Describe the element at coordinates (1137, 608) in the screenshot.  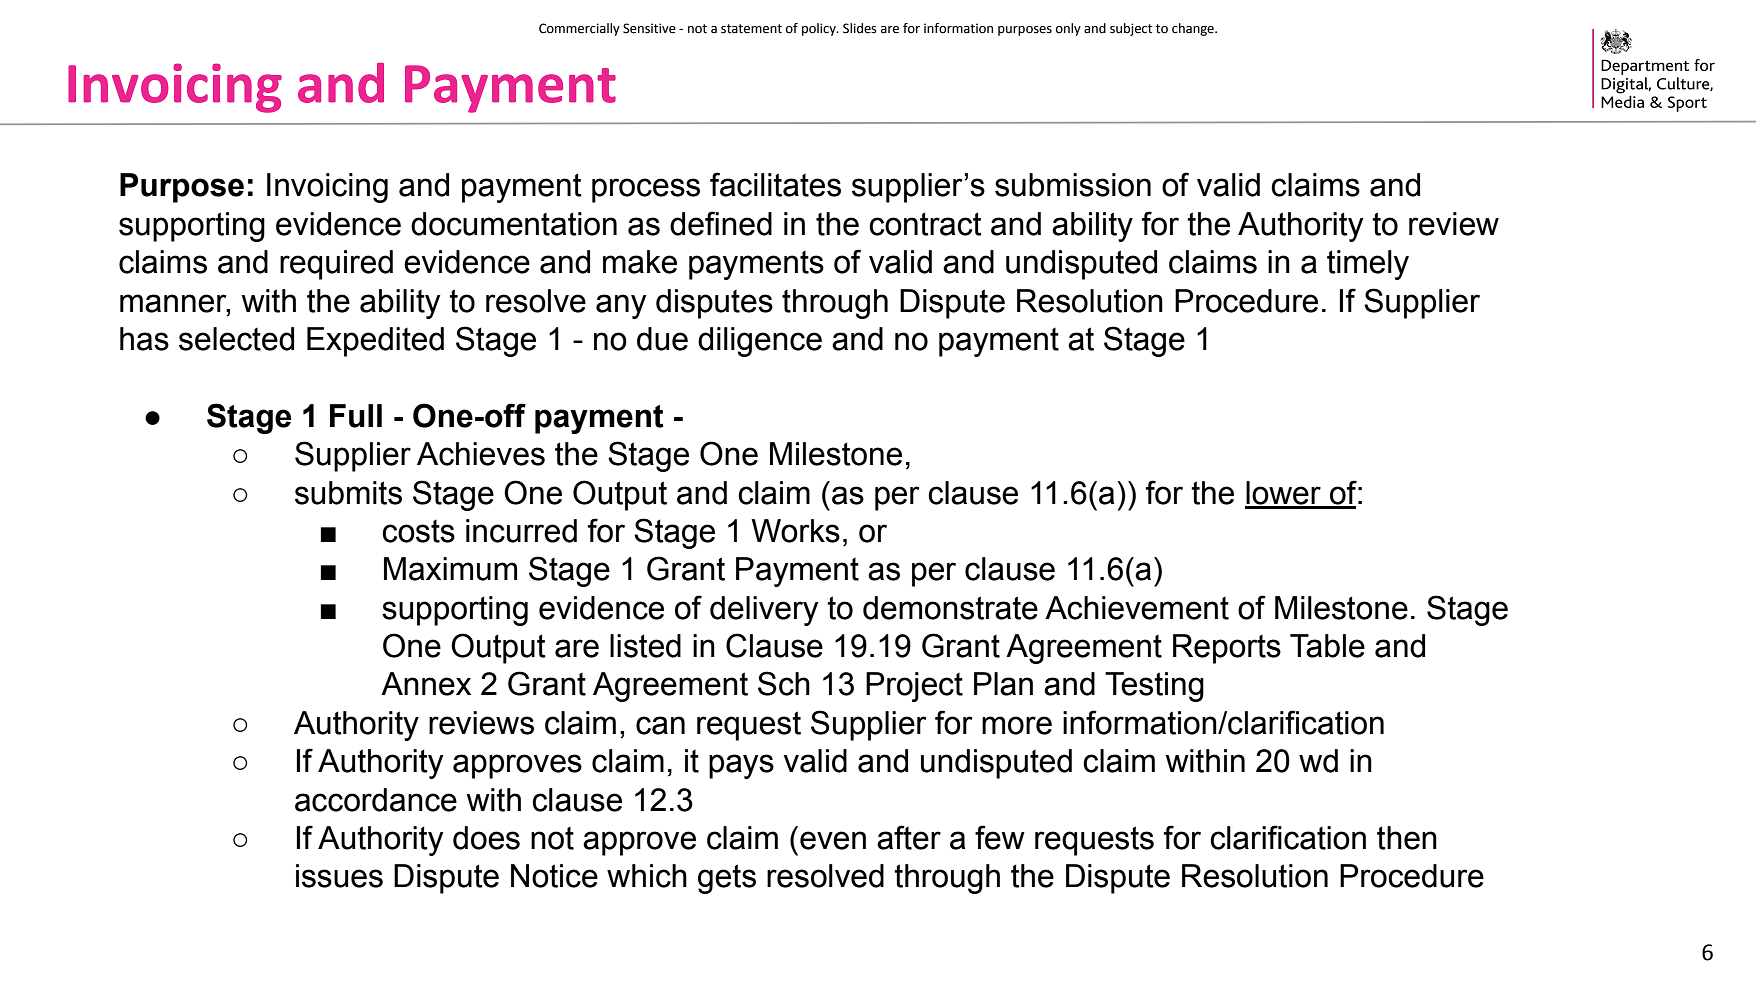
I see `Achievement` at that location.
